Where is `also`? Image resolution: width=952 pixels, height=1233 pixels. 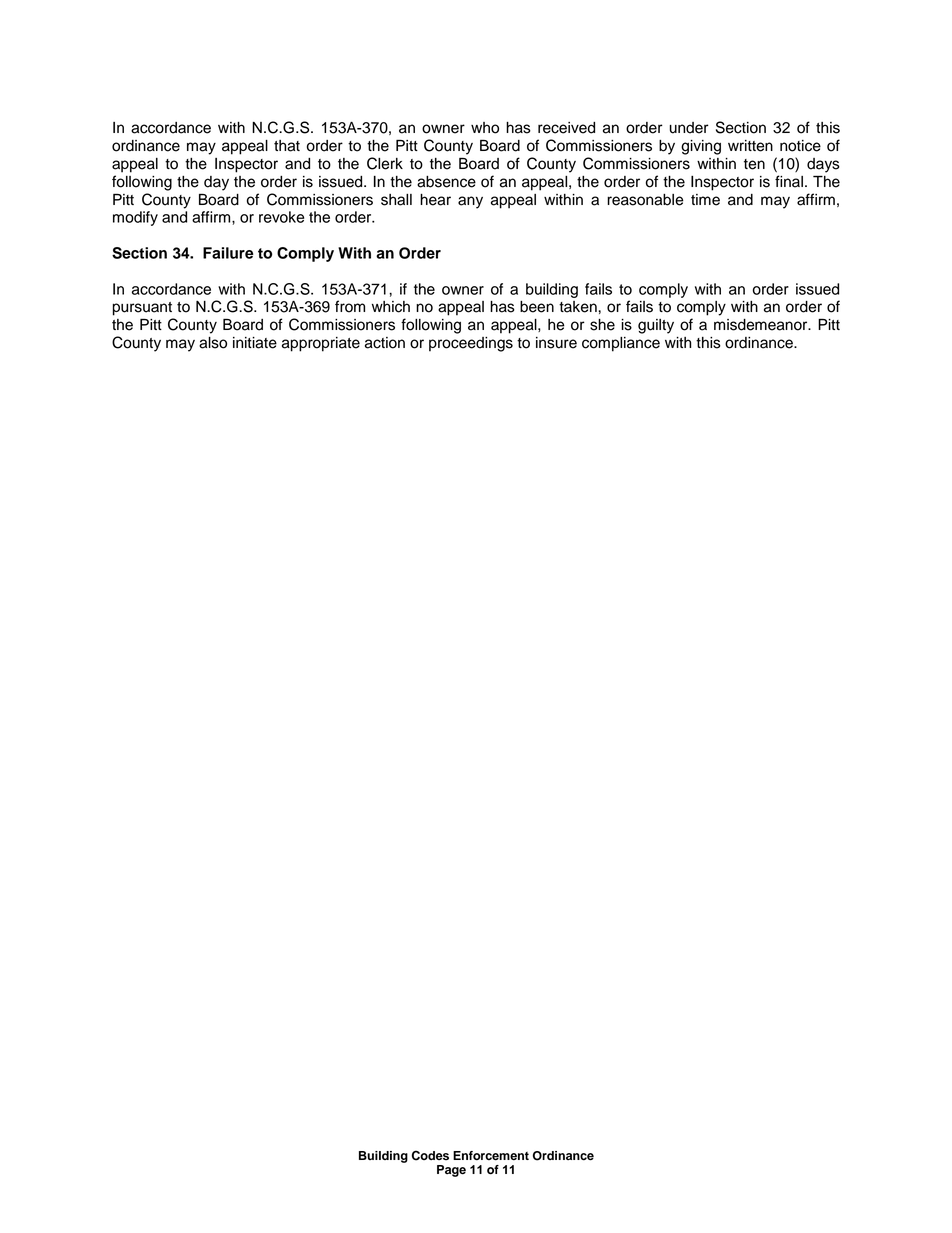 also is located at coordinates (213, 343).
